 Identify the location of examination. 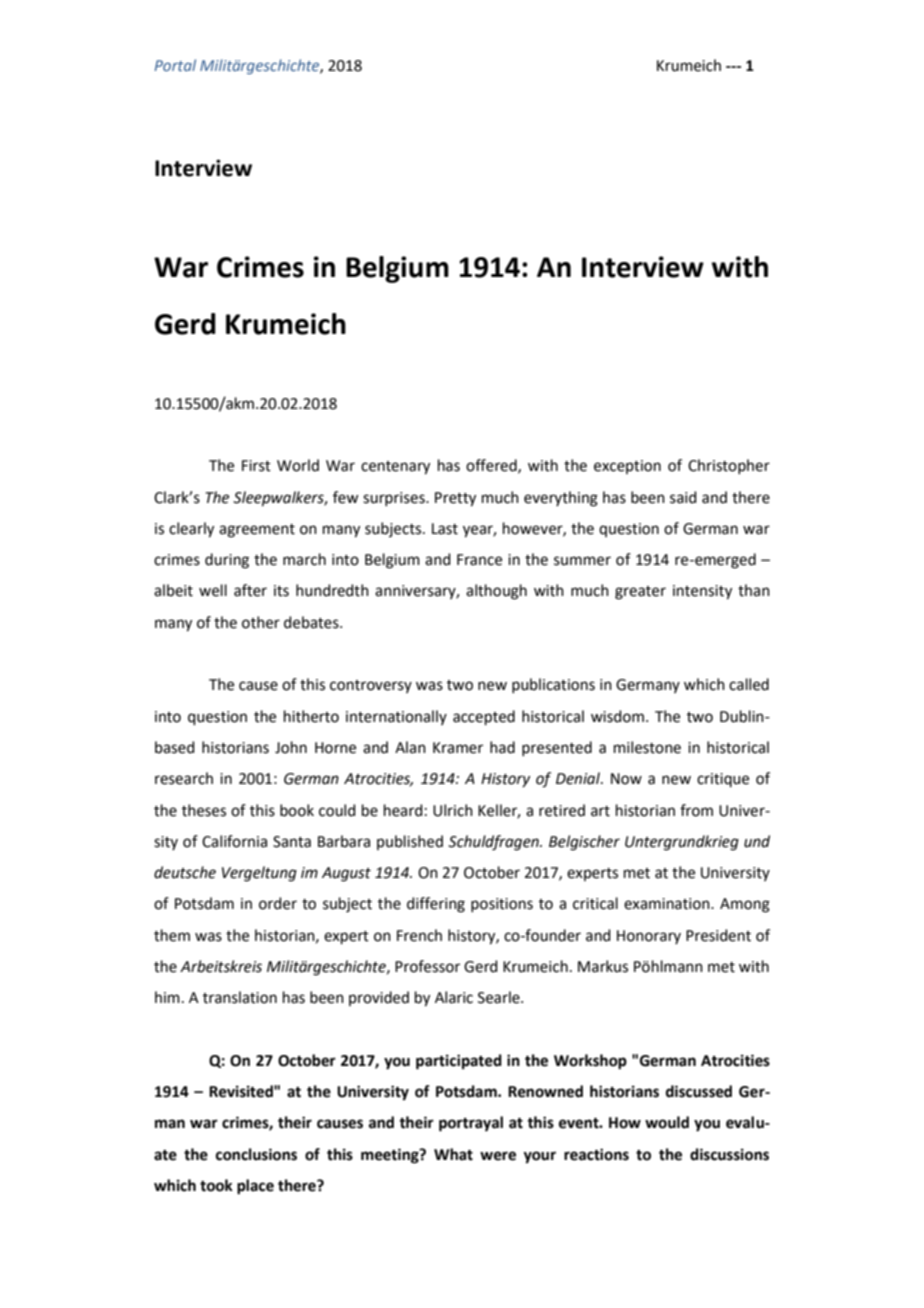
(668, 904).
